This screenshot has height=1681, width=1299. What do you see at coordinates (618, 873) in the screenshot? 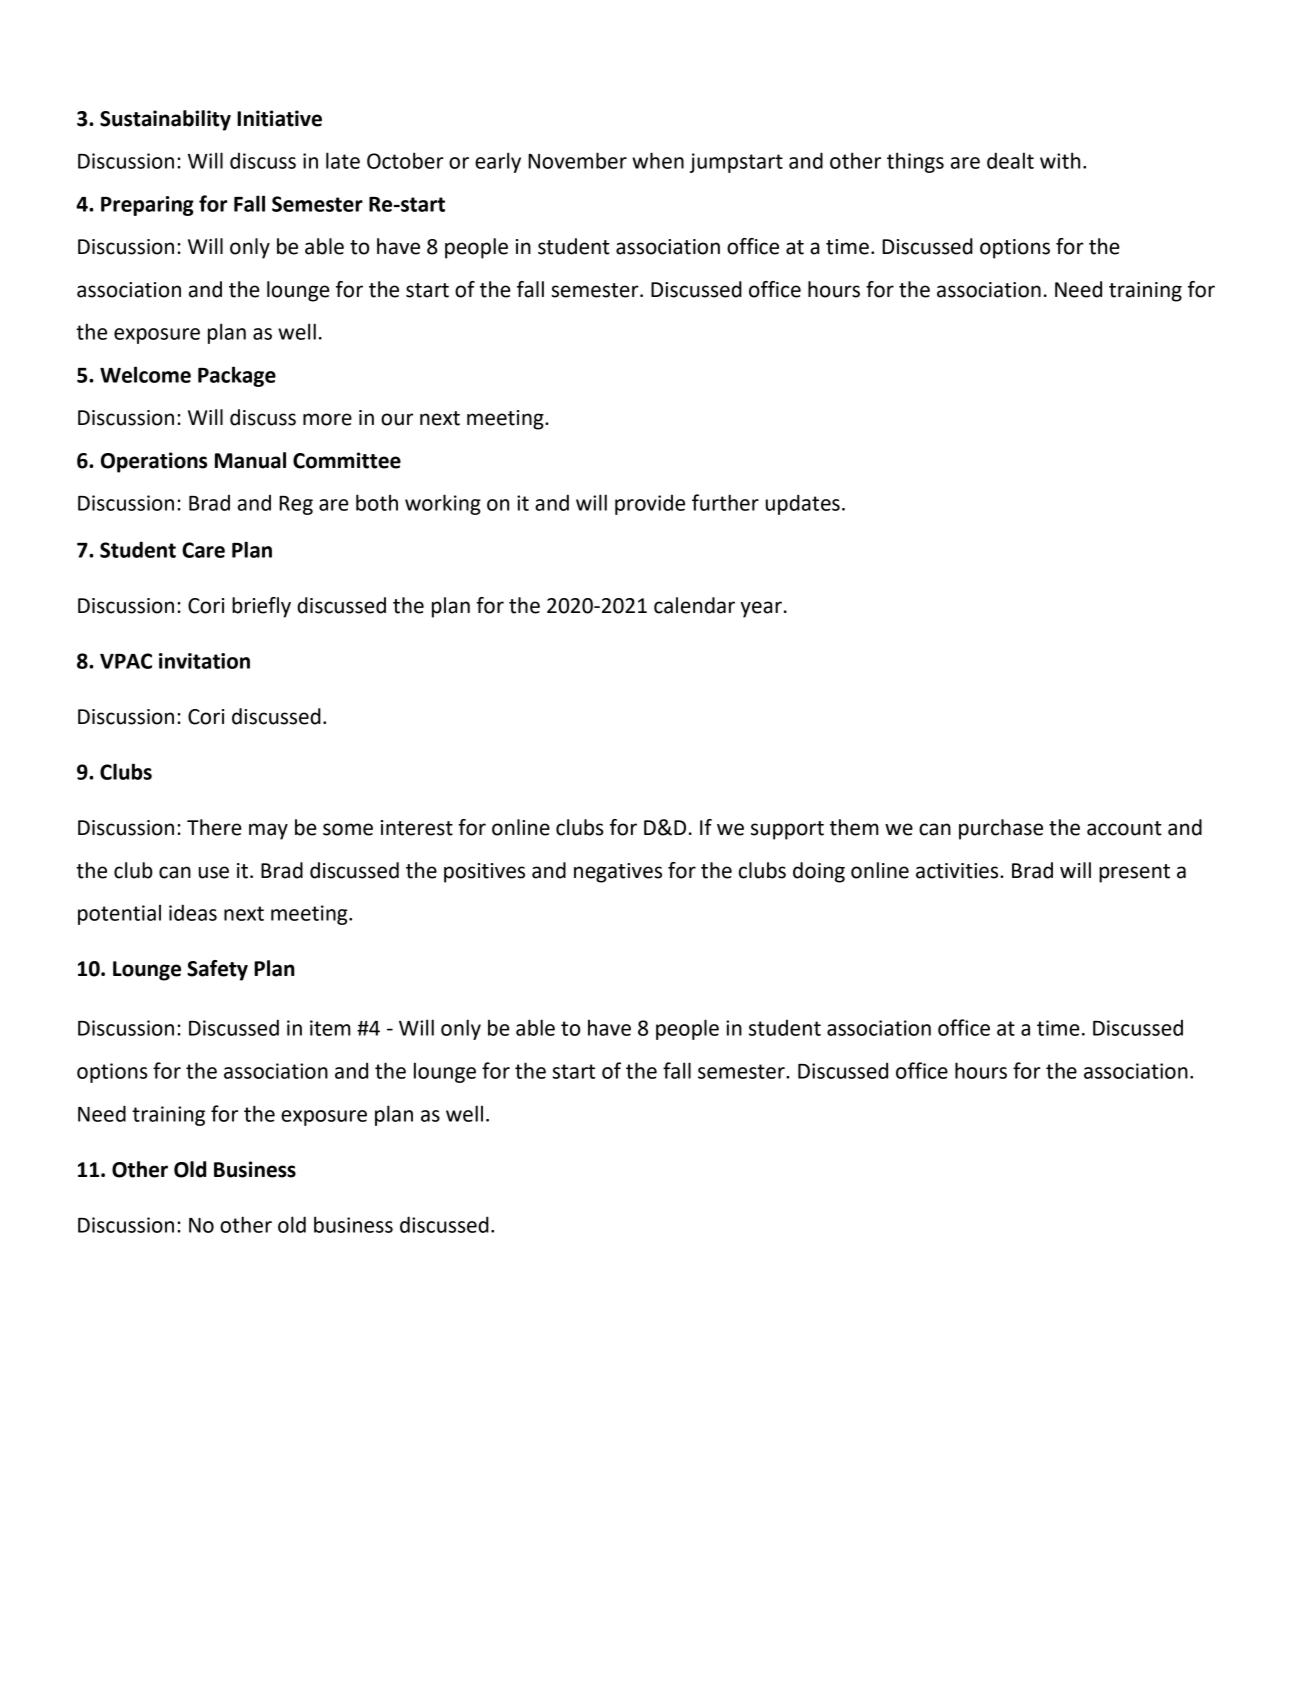
I see `negatives` at bounding box center [618, 873].
